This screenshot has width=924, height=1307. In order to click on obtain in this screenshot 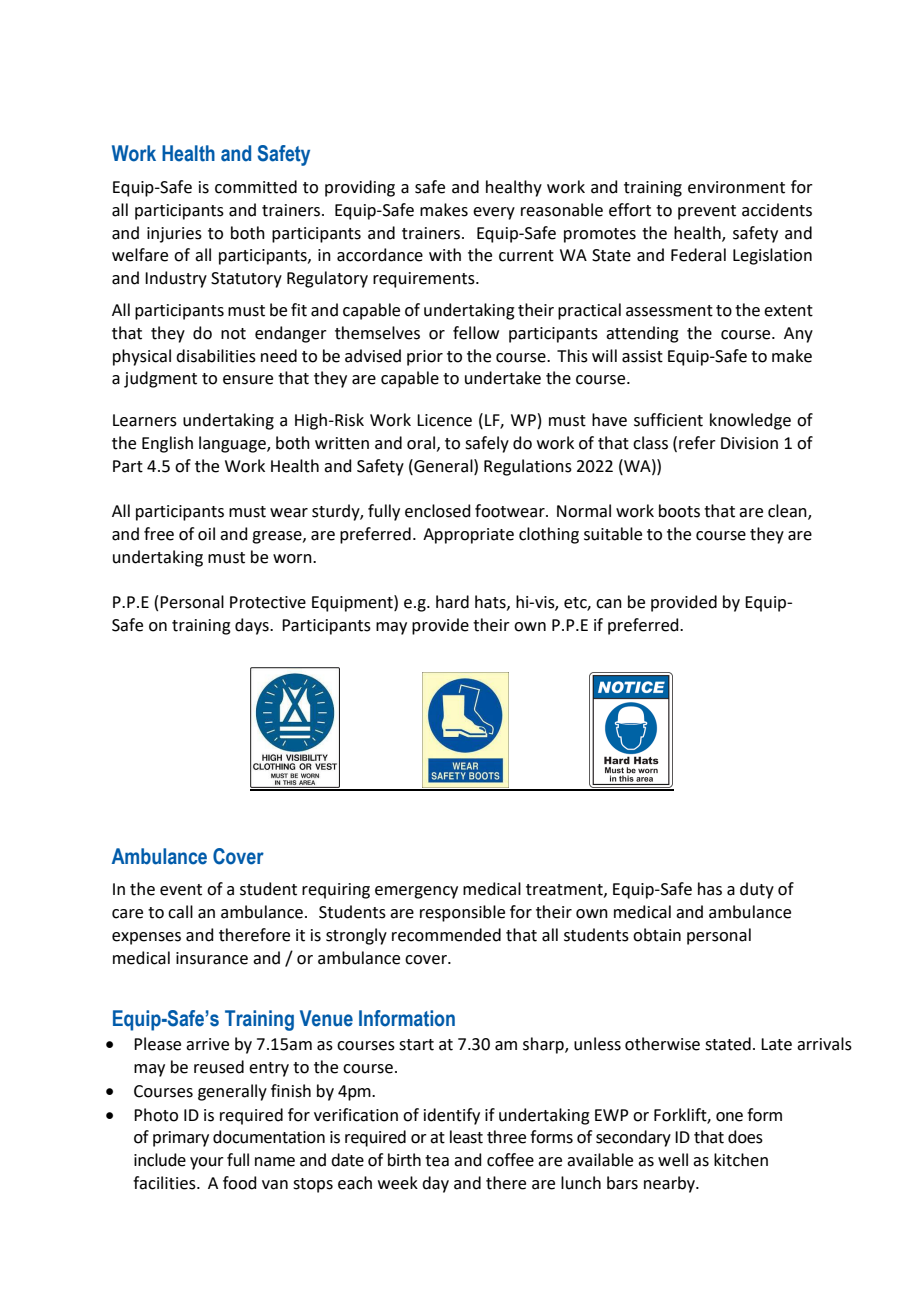, I will do `click(657, 935)`.
